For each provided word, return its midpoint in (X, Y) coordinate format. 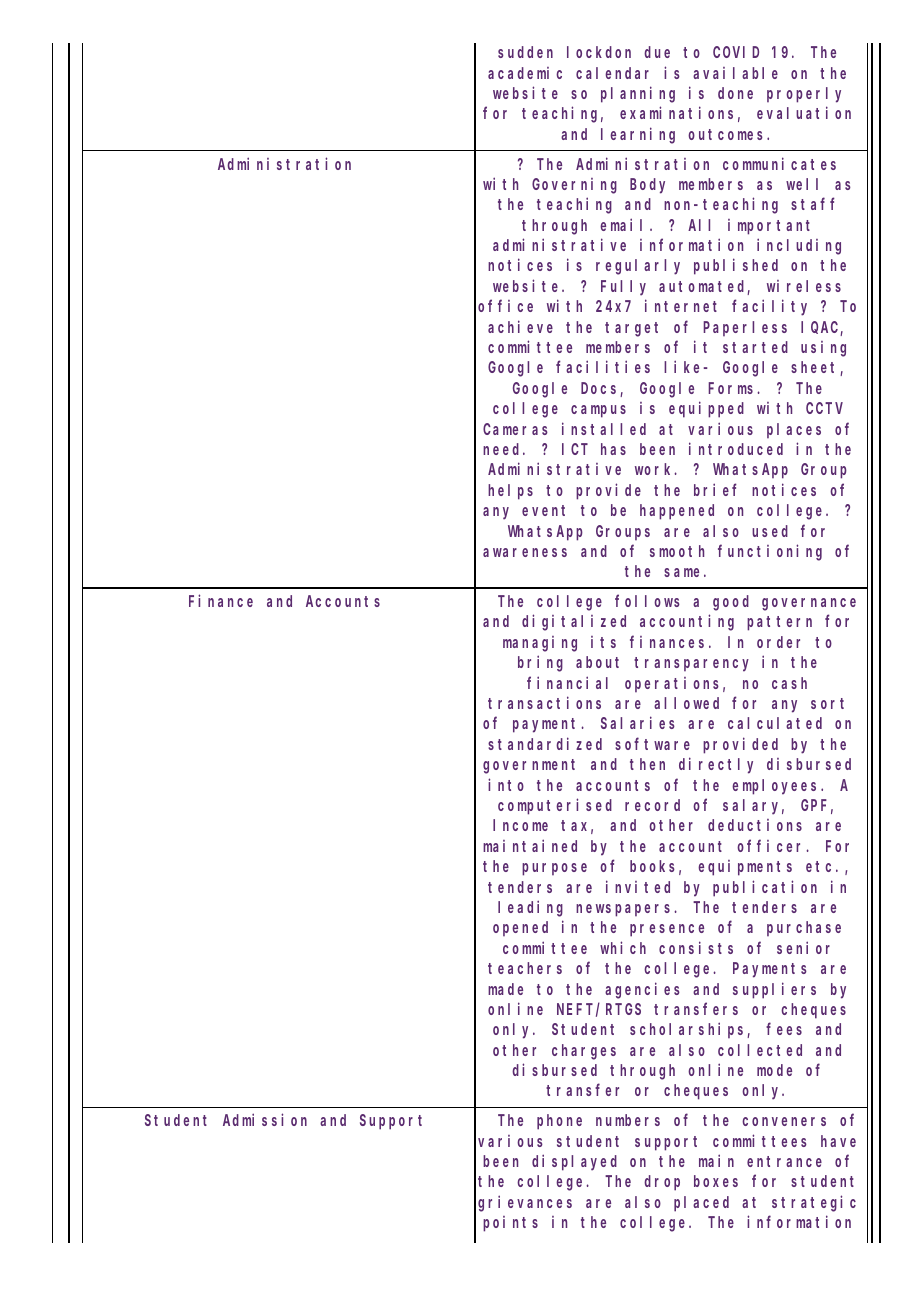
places (794, 430)
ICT (575, 449)
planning (638, 94)
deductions (755, 825)
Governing (574, 186)
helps (510, 492)
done (735, 93)
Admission (265, 1119)
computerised (555, 806)
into (506, 784)
